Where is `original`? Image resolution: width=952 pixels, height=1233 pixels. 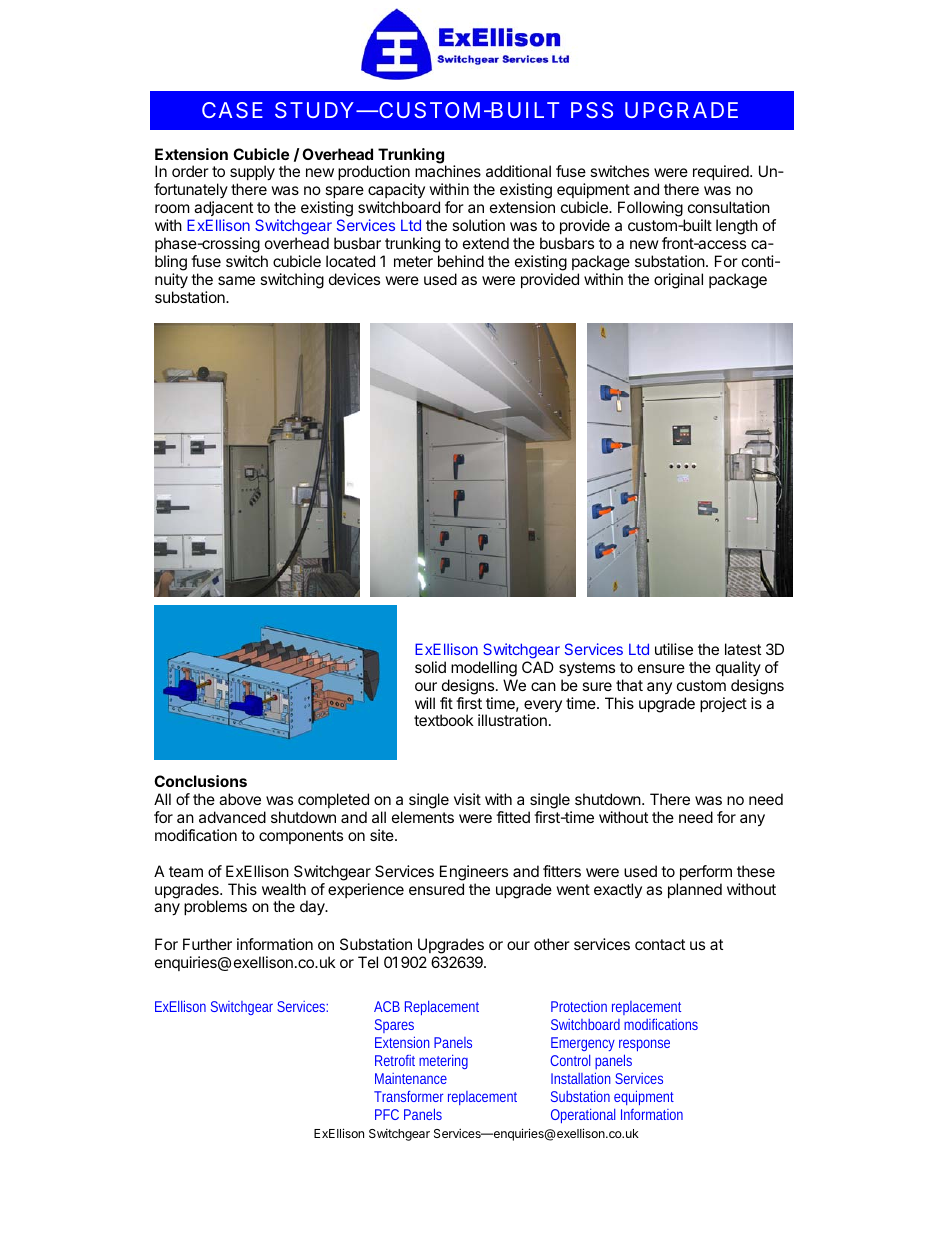
original is located at coordinates (678, 281).
